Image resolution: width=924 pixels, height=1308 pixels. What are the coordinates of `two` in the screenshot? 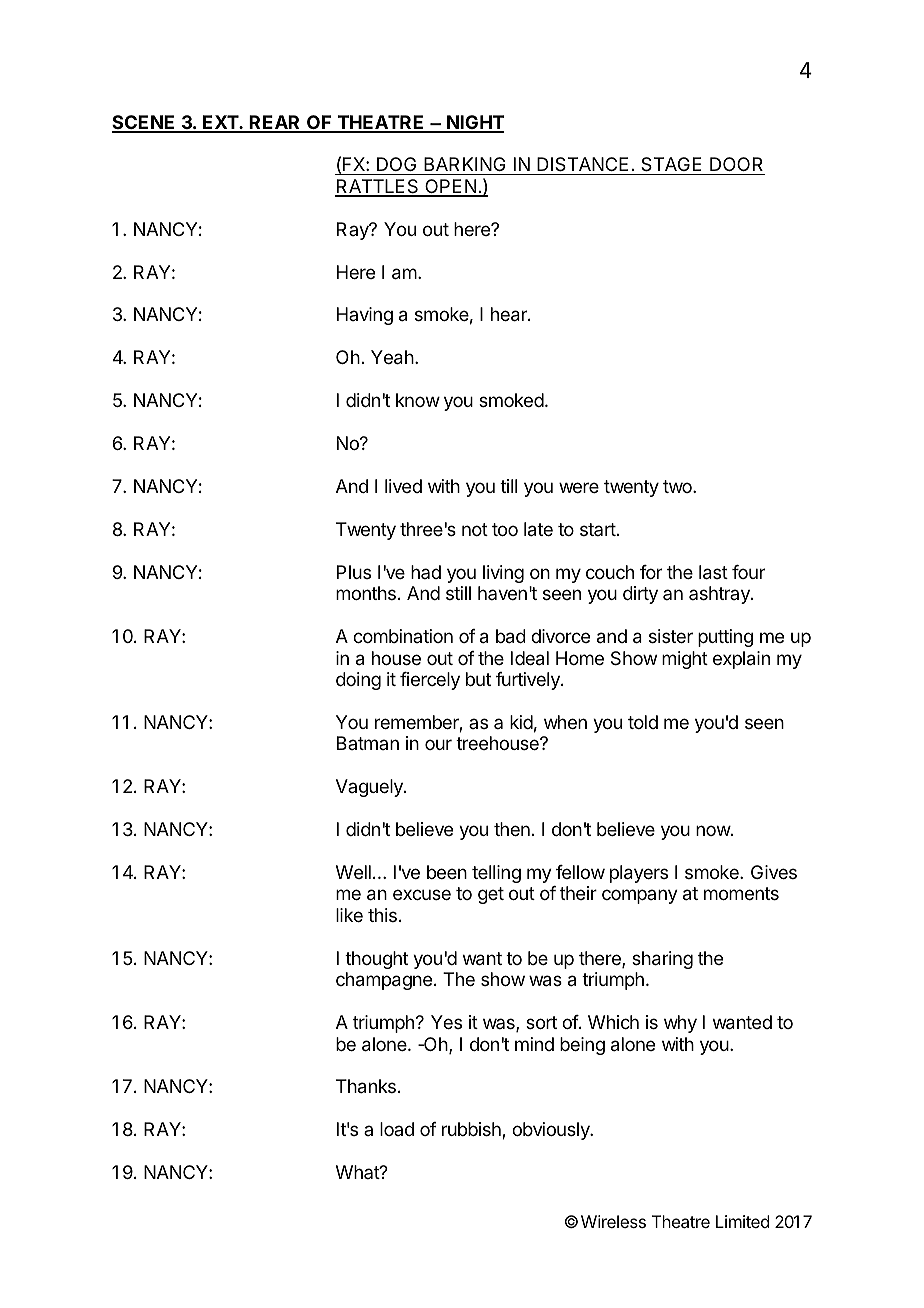 It's located at (678, 486).
